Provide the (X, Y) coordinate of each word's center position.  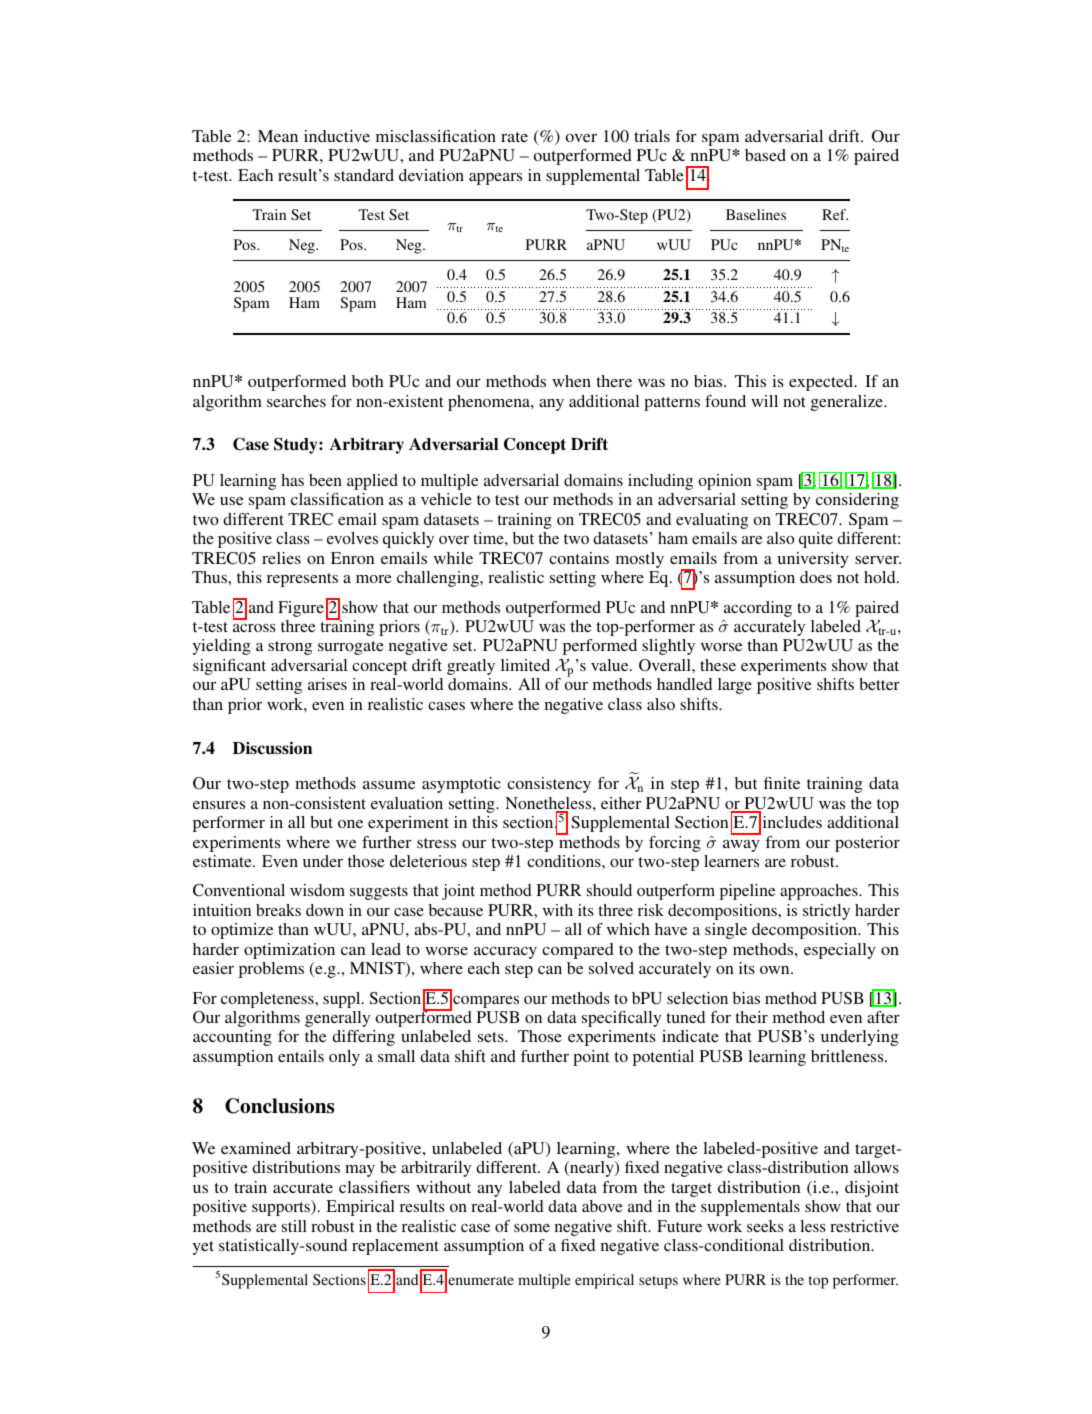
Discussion (272, 748)
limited (525, 665)
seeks (765, 1226)
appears (495, 179)
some (532, 1228)
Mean (278, 136)
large (735, 686)
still (294, 1226)
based (765, 155)
